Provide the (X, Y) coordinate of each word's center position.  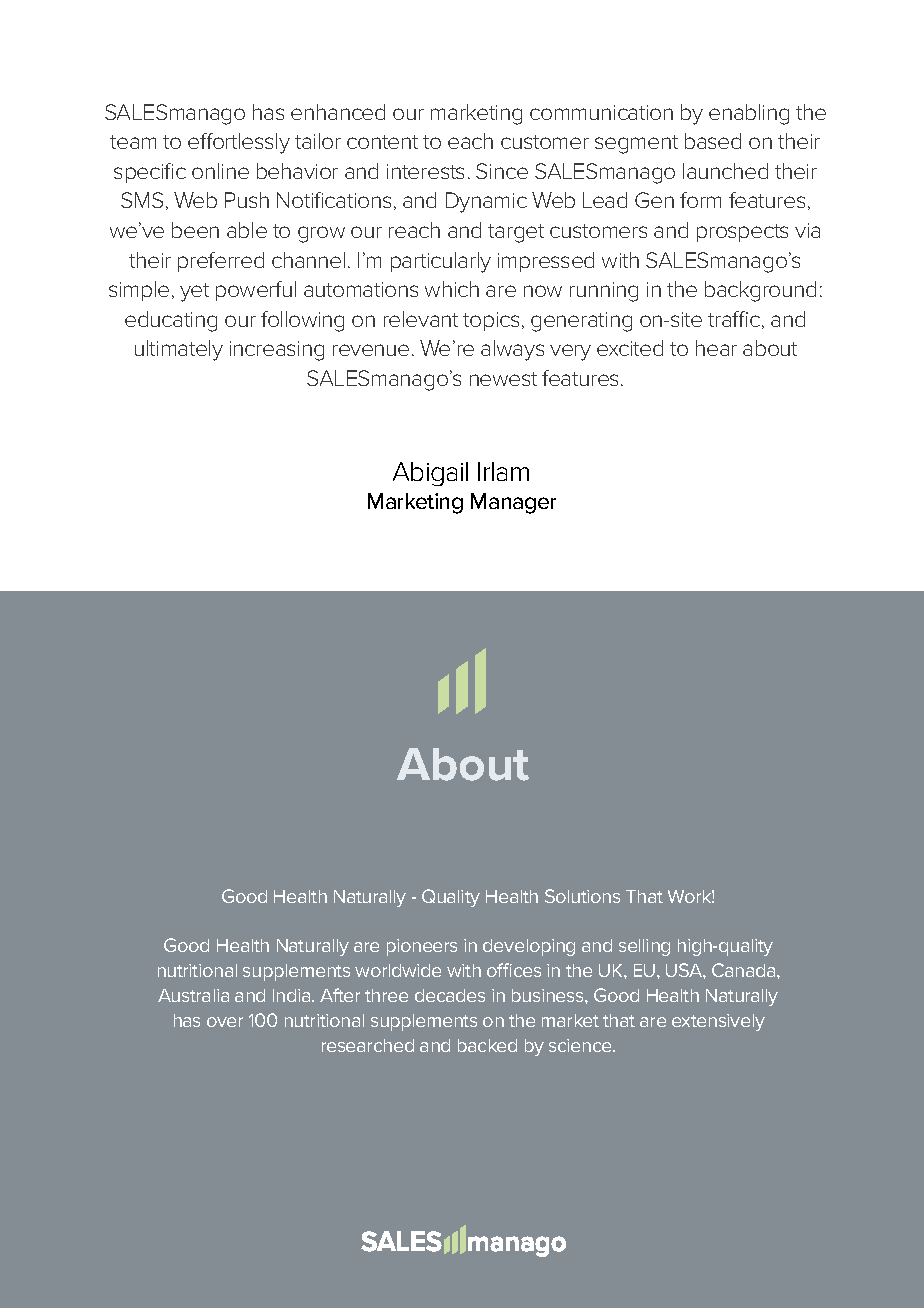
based (713, 141)
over (225, 1022)
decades (450, 995)
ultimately (179, 350)
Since (502, 171)
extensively (718, 1022)
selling (644, 947)
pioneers (422, 947)
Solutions (582, 896)
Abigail (430, 474)
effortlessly (239, 143)
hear (716, 348)
